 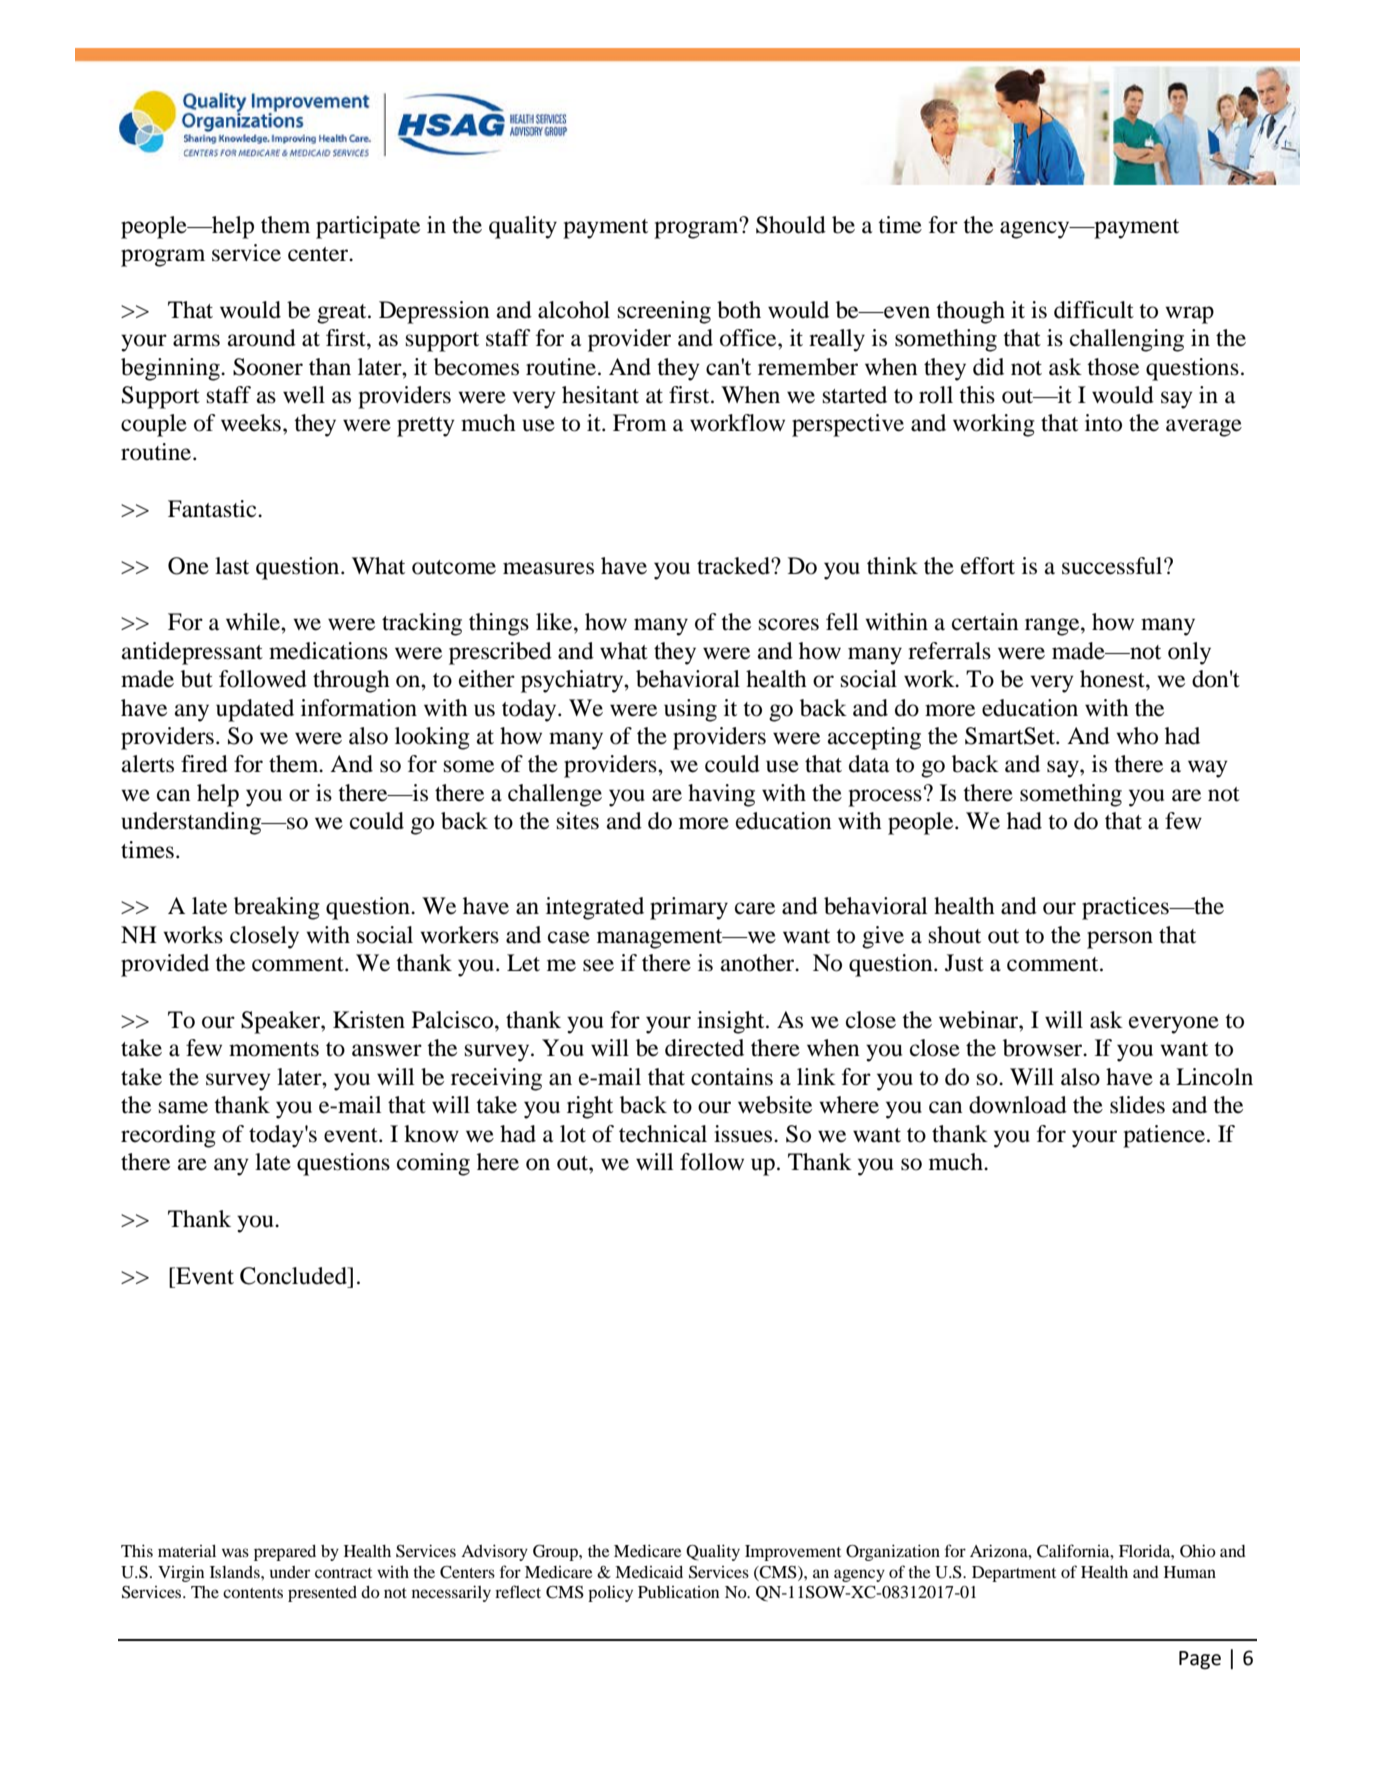 What do you see at coordinates (663, 1134) in the screenshot?
I see `technical` at bounding box center [663, 1134].
